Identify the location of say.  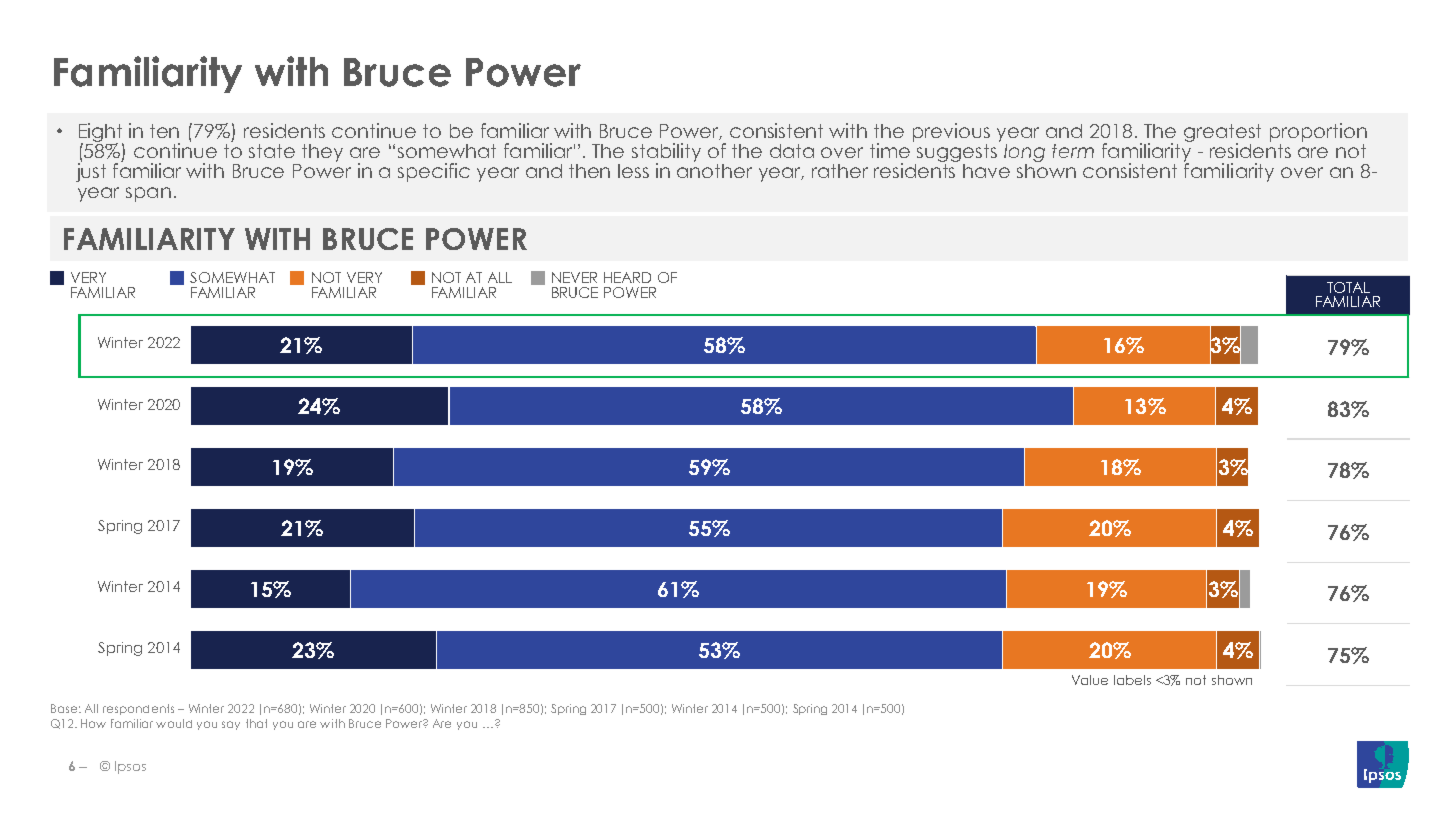
(231, 725).
